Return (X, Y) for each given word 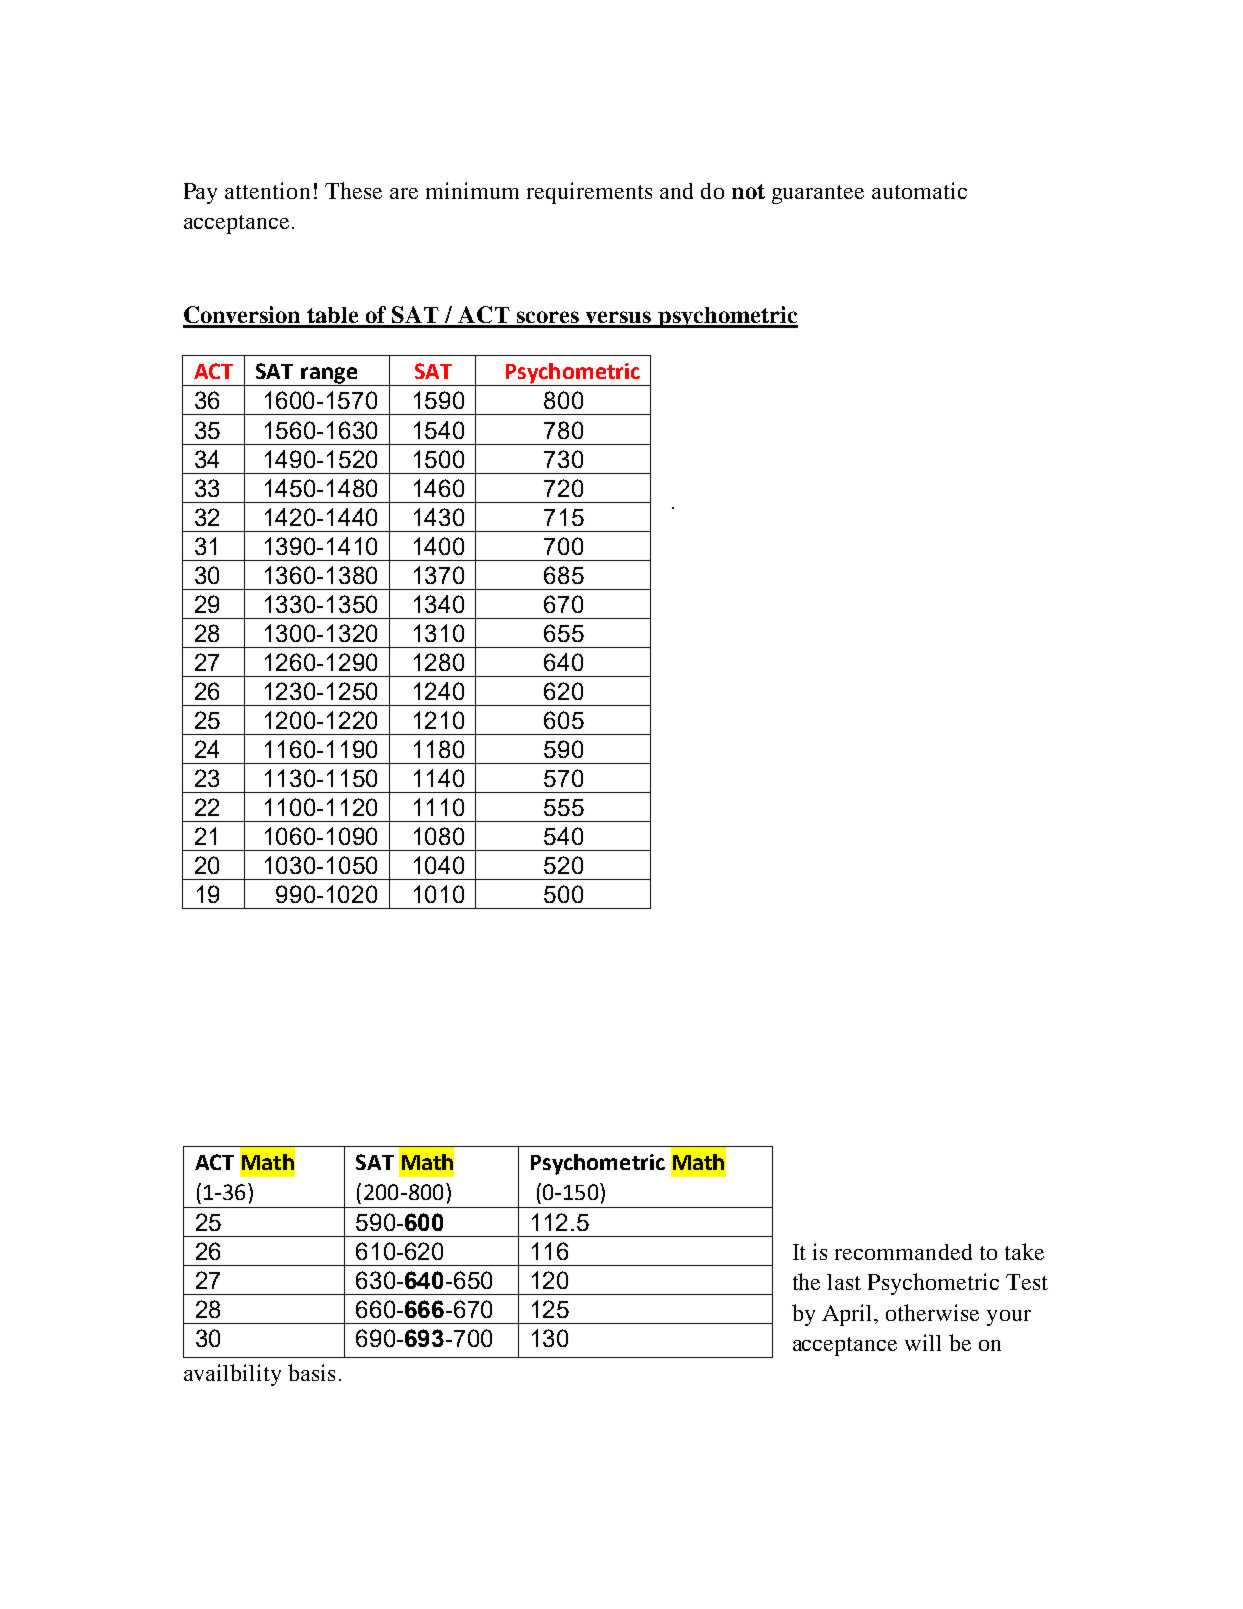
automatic (919, 190)
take (1024, 1251)
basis (311, 1372)
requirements (589, 193)
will (923, 1342)
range (329, 376)
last (844, 1282)
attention (267, 190)
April (849, 1315)
